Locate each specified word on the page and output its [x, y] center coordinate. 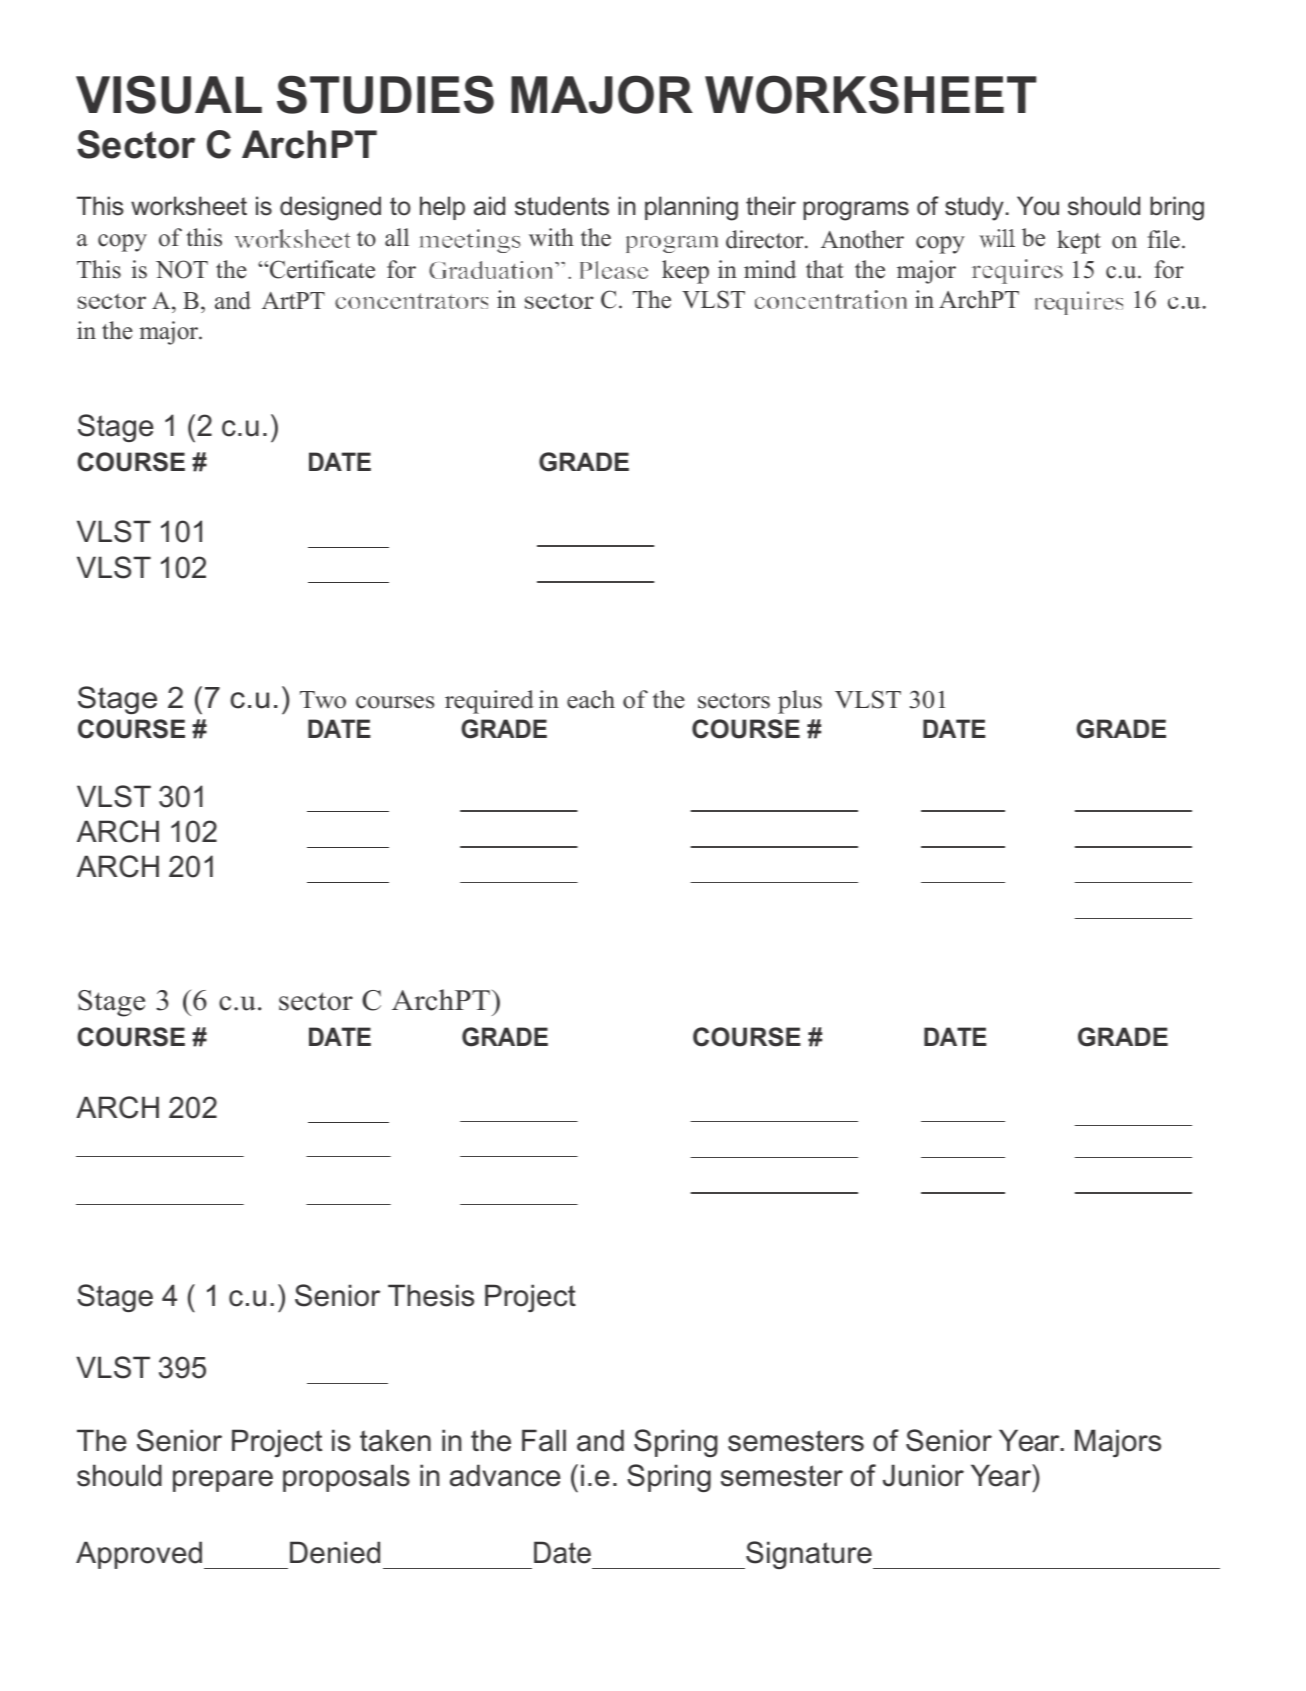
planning [691, 208]
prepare [223, 1481]
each [591, 699]
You [1038, 206]
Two [323, 700]
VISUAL [169, 94]
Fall [544, 1440]
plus [800, 702]
